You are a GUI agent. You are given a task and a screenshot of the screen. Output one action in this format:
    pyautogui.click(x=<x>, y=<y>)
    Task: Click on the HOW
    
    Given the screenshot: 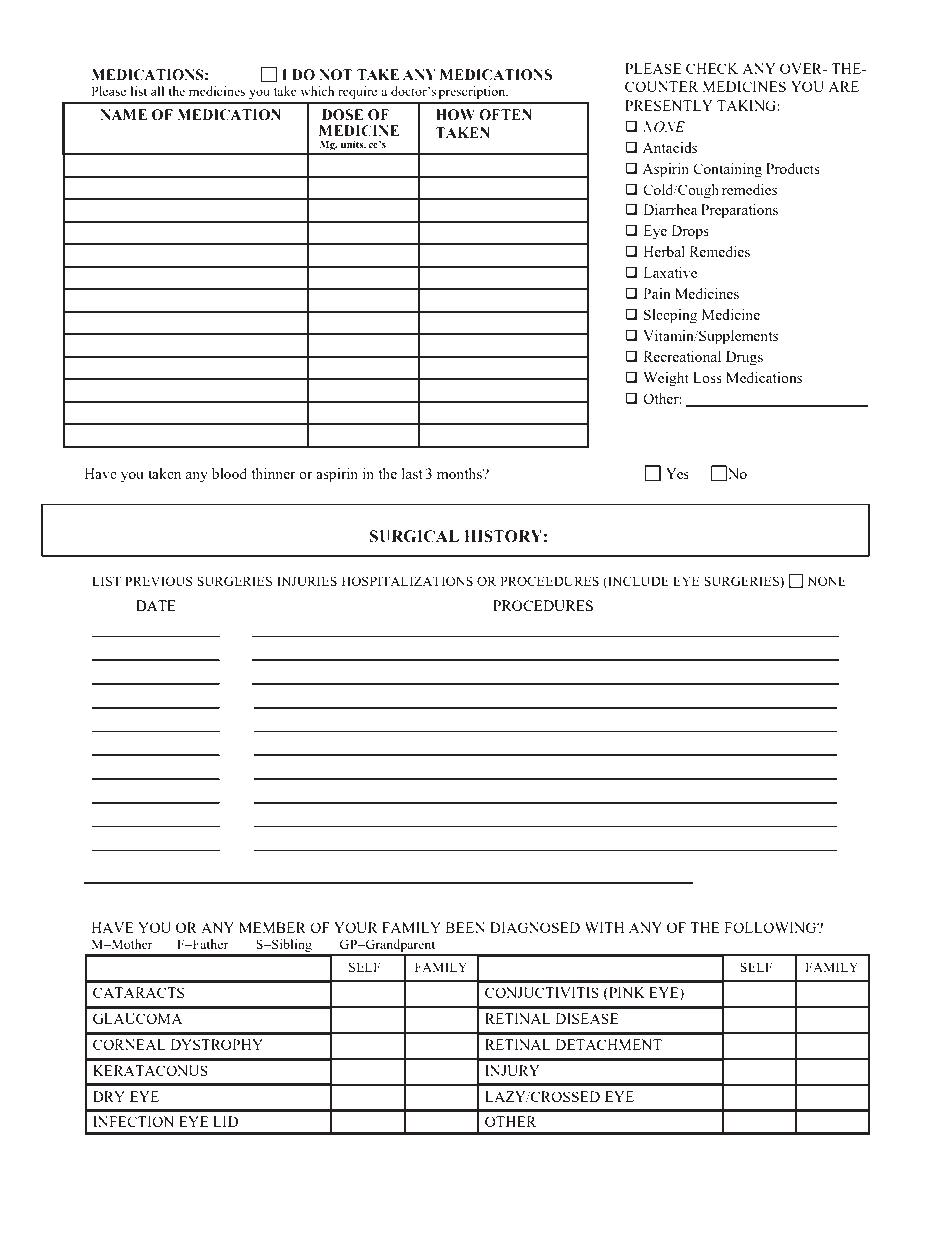 What is the action you would take?
    pyautogui.click(x=455, y=115)
